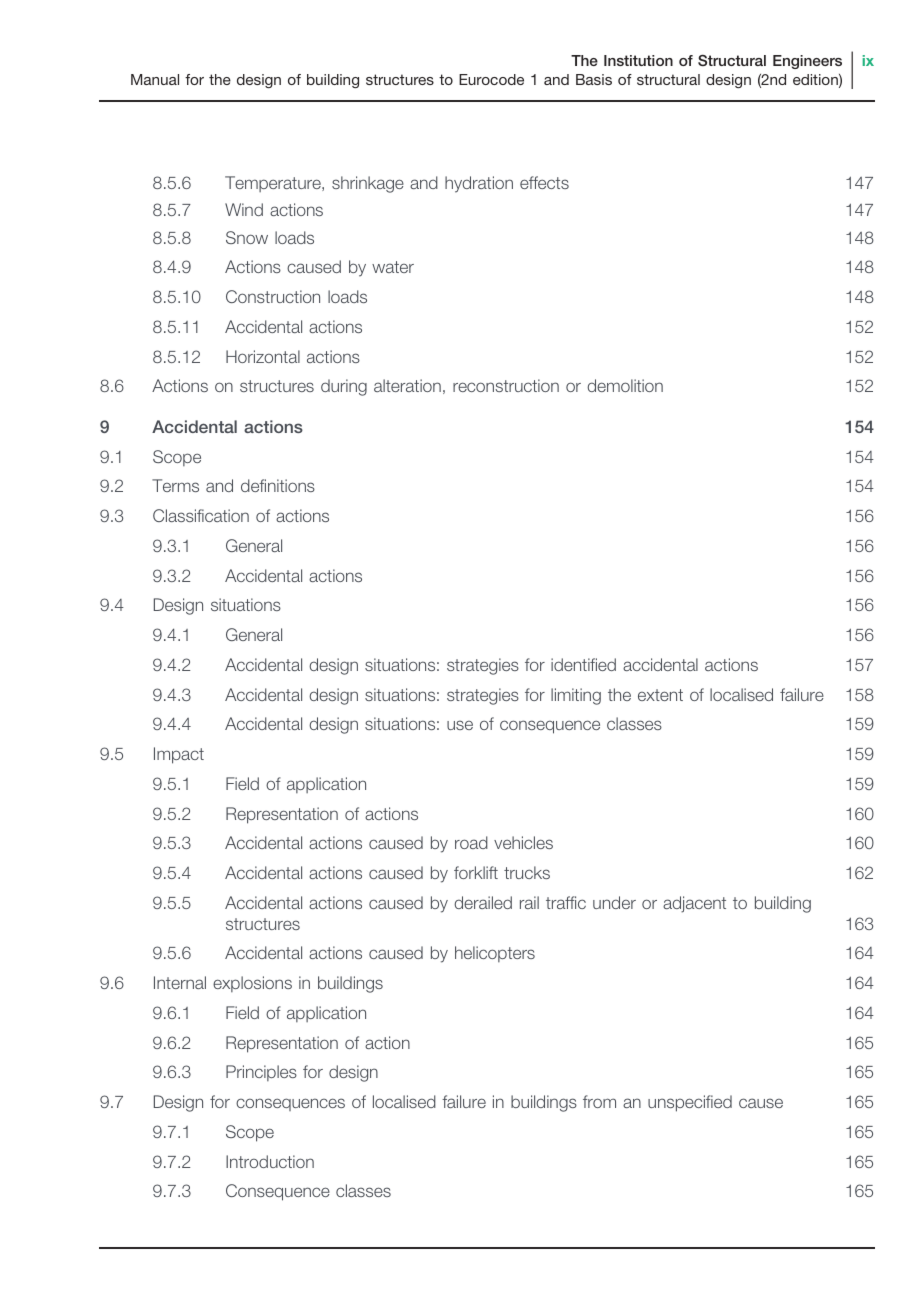 The width and height of the screenshot is (924, 1311). What do you see at coordinates (660, 695) in the screenshot?
I see `extent` at bounding box center [660, 695].
